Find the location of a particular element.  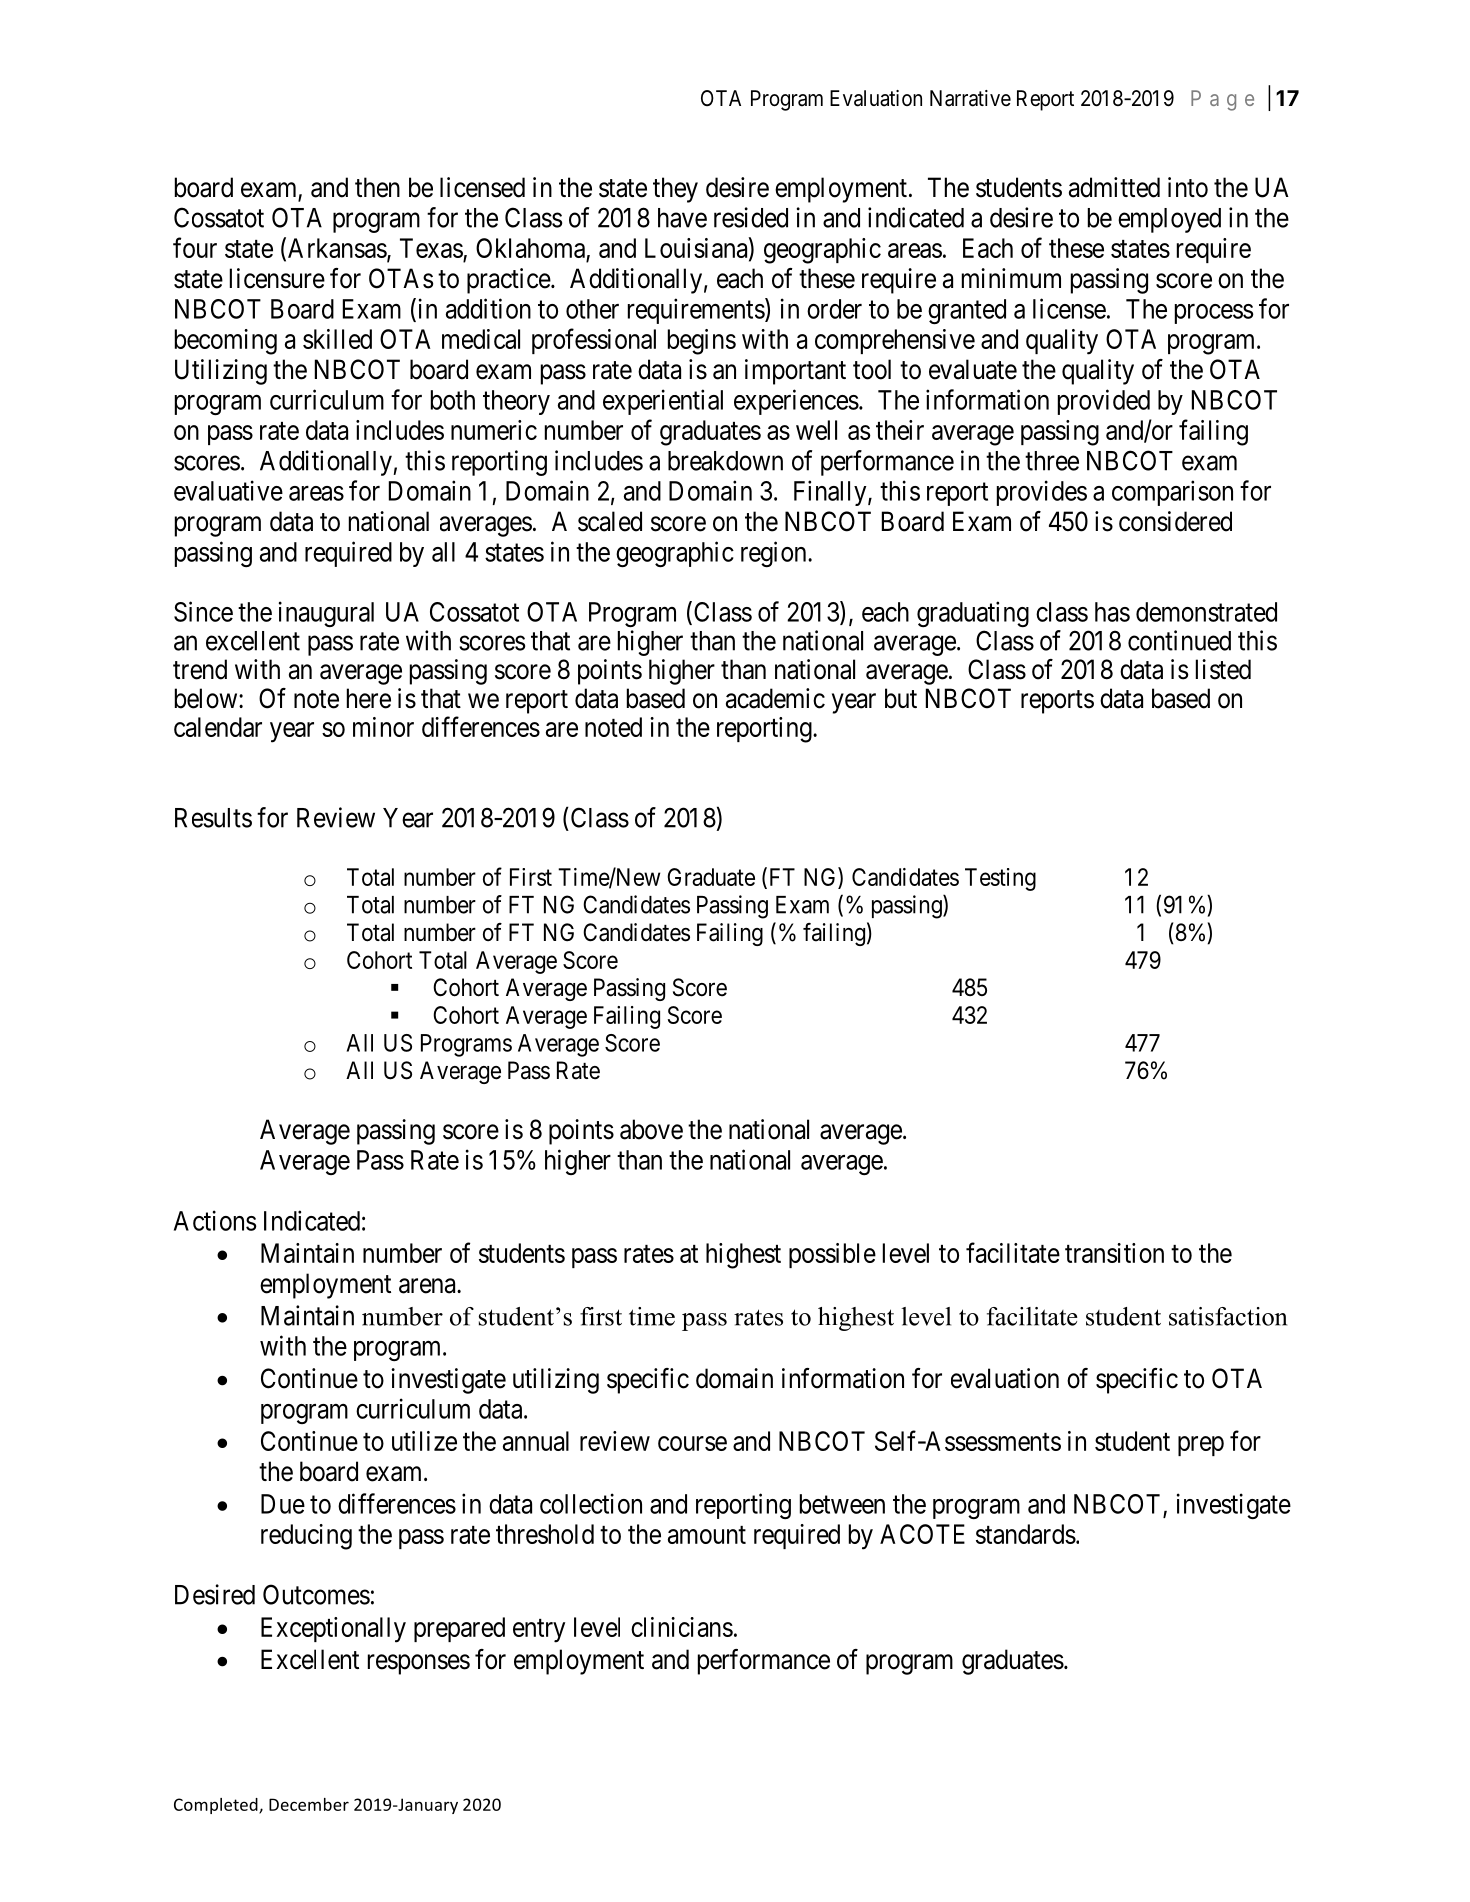

entry is located at coordinates (539, 1631).
